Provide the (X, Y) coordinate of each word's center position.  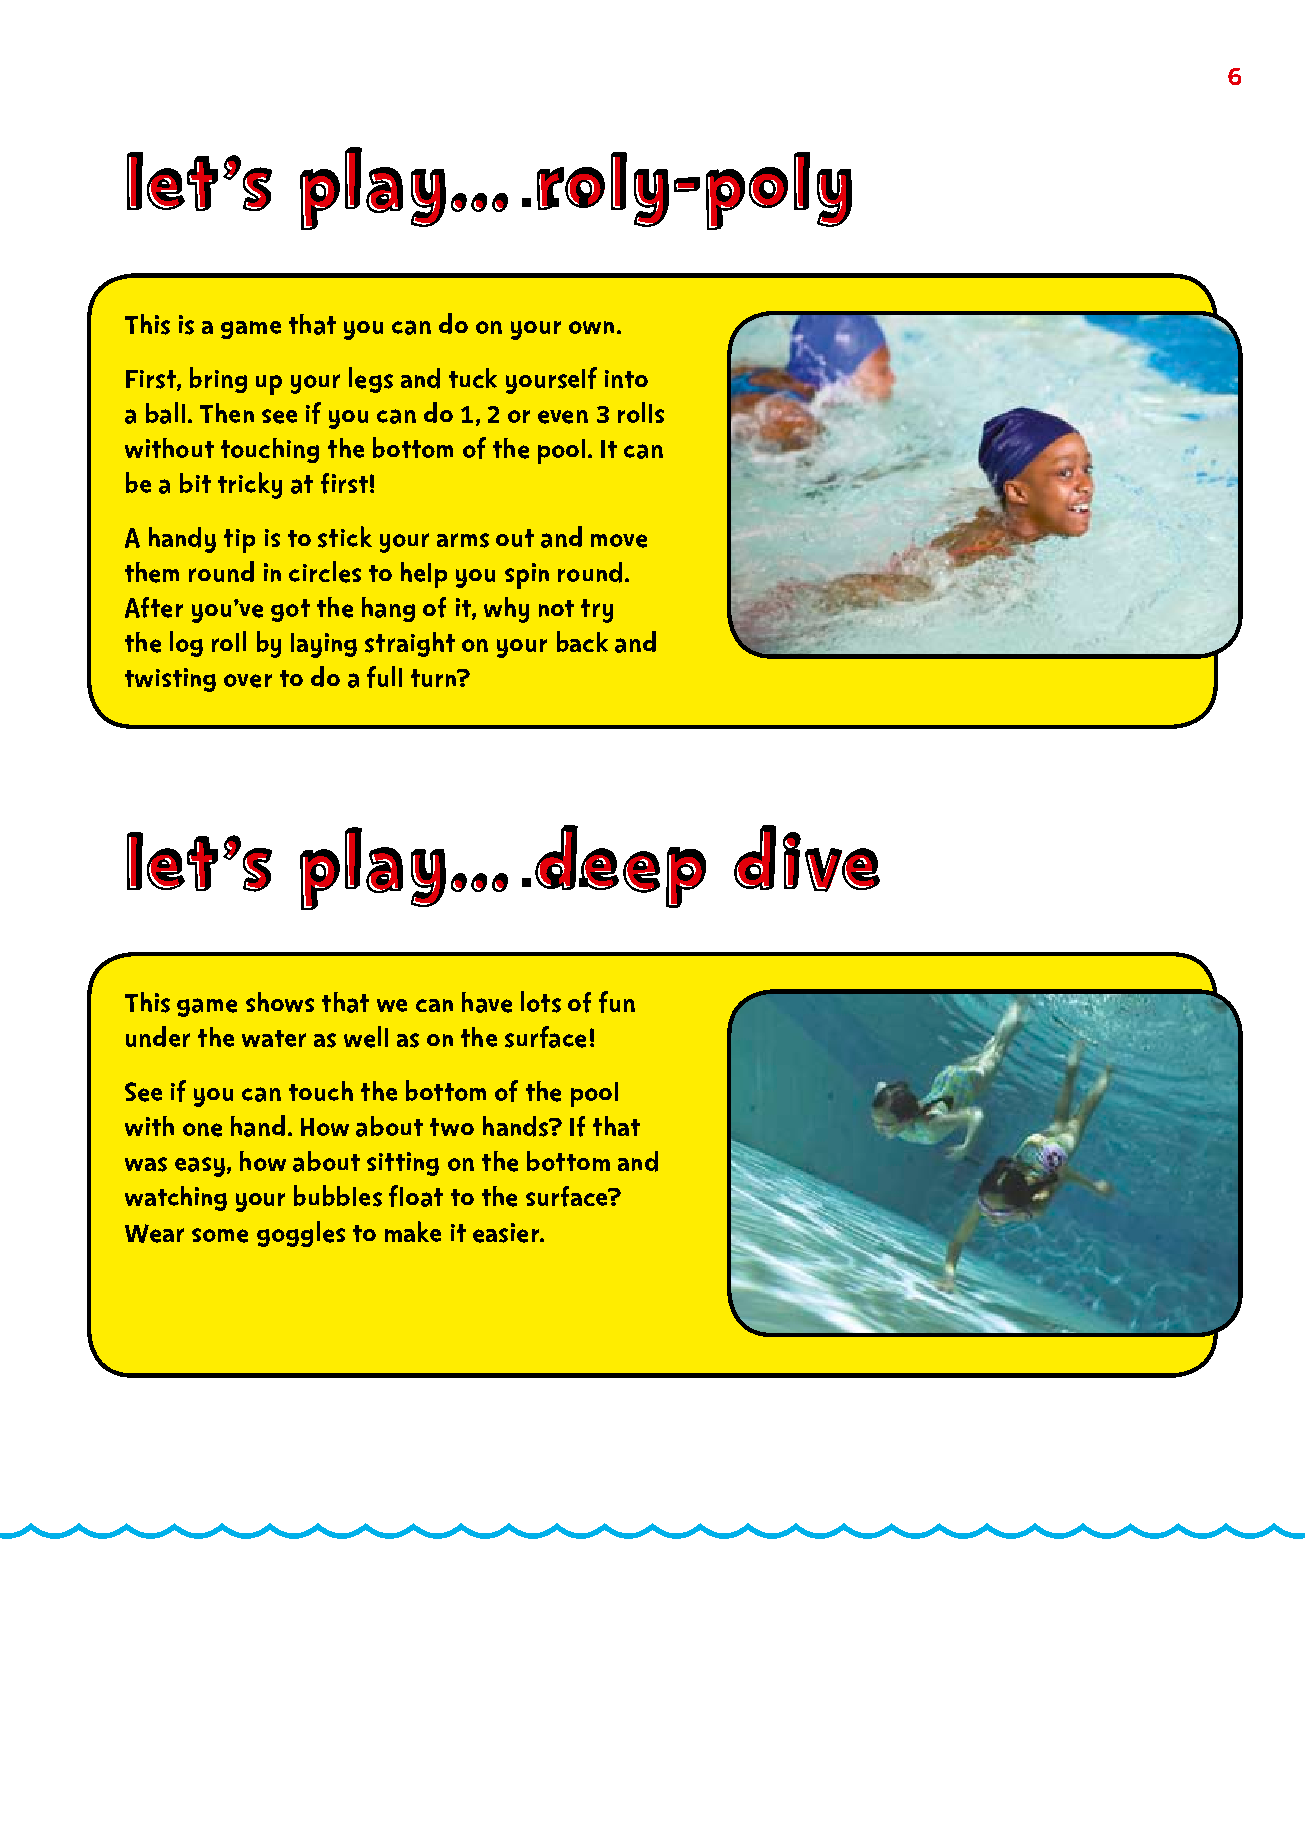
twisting (170, 680)
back (582, 641)
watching (176, 1198)
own (591, 327)
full (384, 677)
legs (371, 380)
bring (218, 380)
